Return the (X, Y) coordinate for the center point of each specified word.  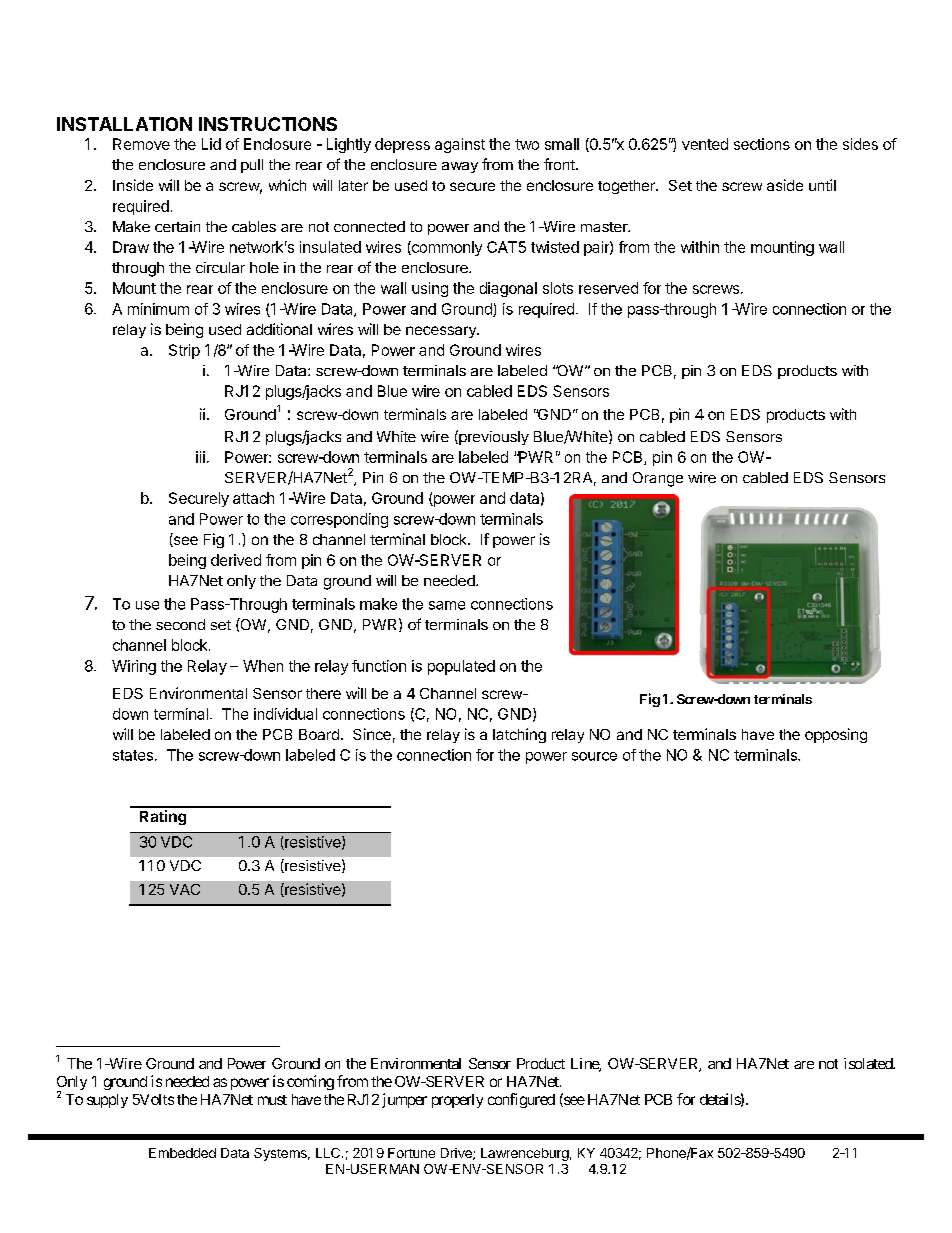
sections (762, 144)
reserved (608, 288)
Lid (211, 144)
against (460, 145)
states (133, 755)
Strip (184, 351)
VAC (185, 889)
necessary (442, 332)
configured (521, 1100)
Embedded (182, 1153)
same (447, 605)
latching (519, 735)
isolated (869, 1063)
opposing (836, 735)
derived (236, 560)
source (594, 756)
